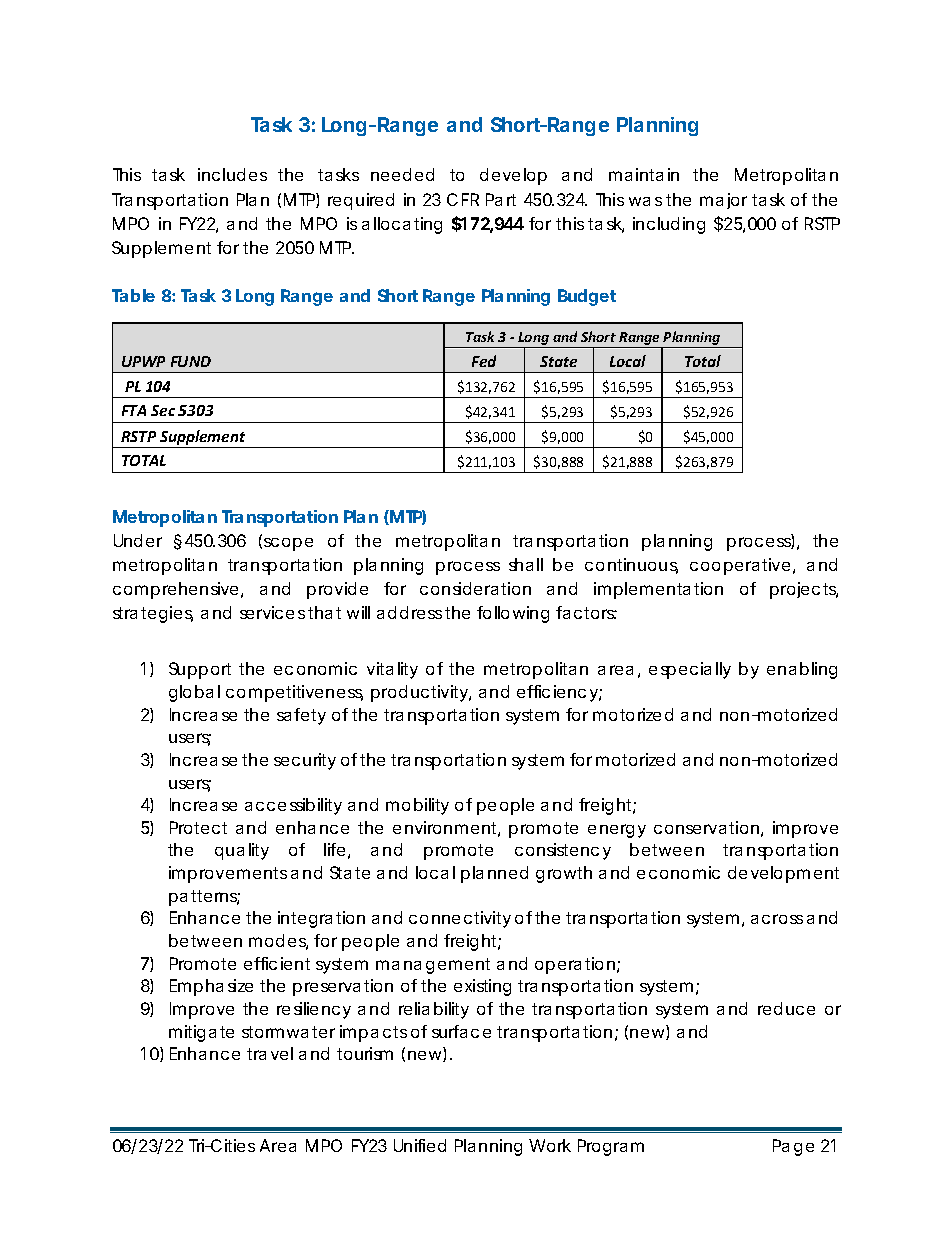 This image has width=952, height=1233. What do you see at coordinates (690, 670) in the image?
I see `especially` at bounding box center [690, 670].
